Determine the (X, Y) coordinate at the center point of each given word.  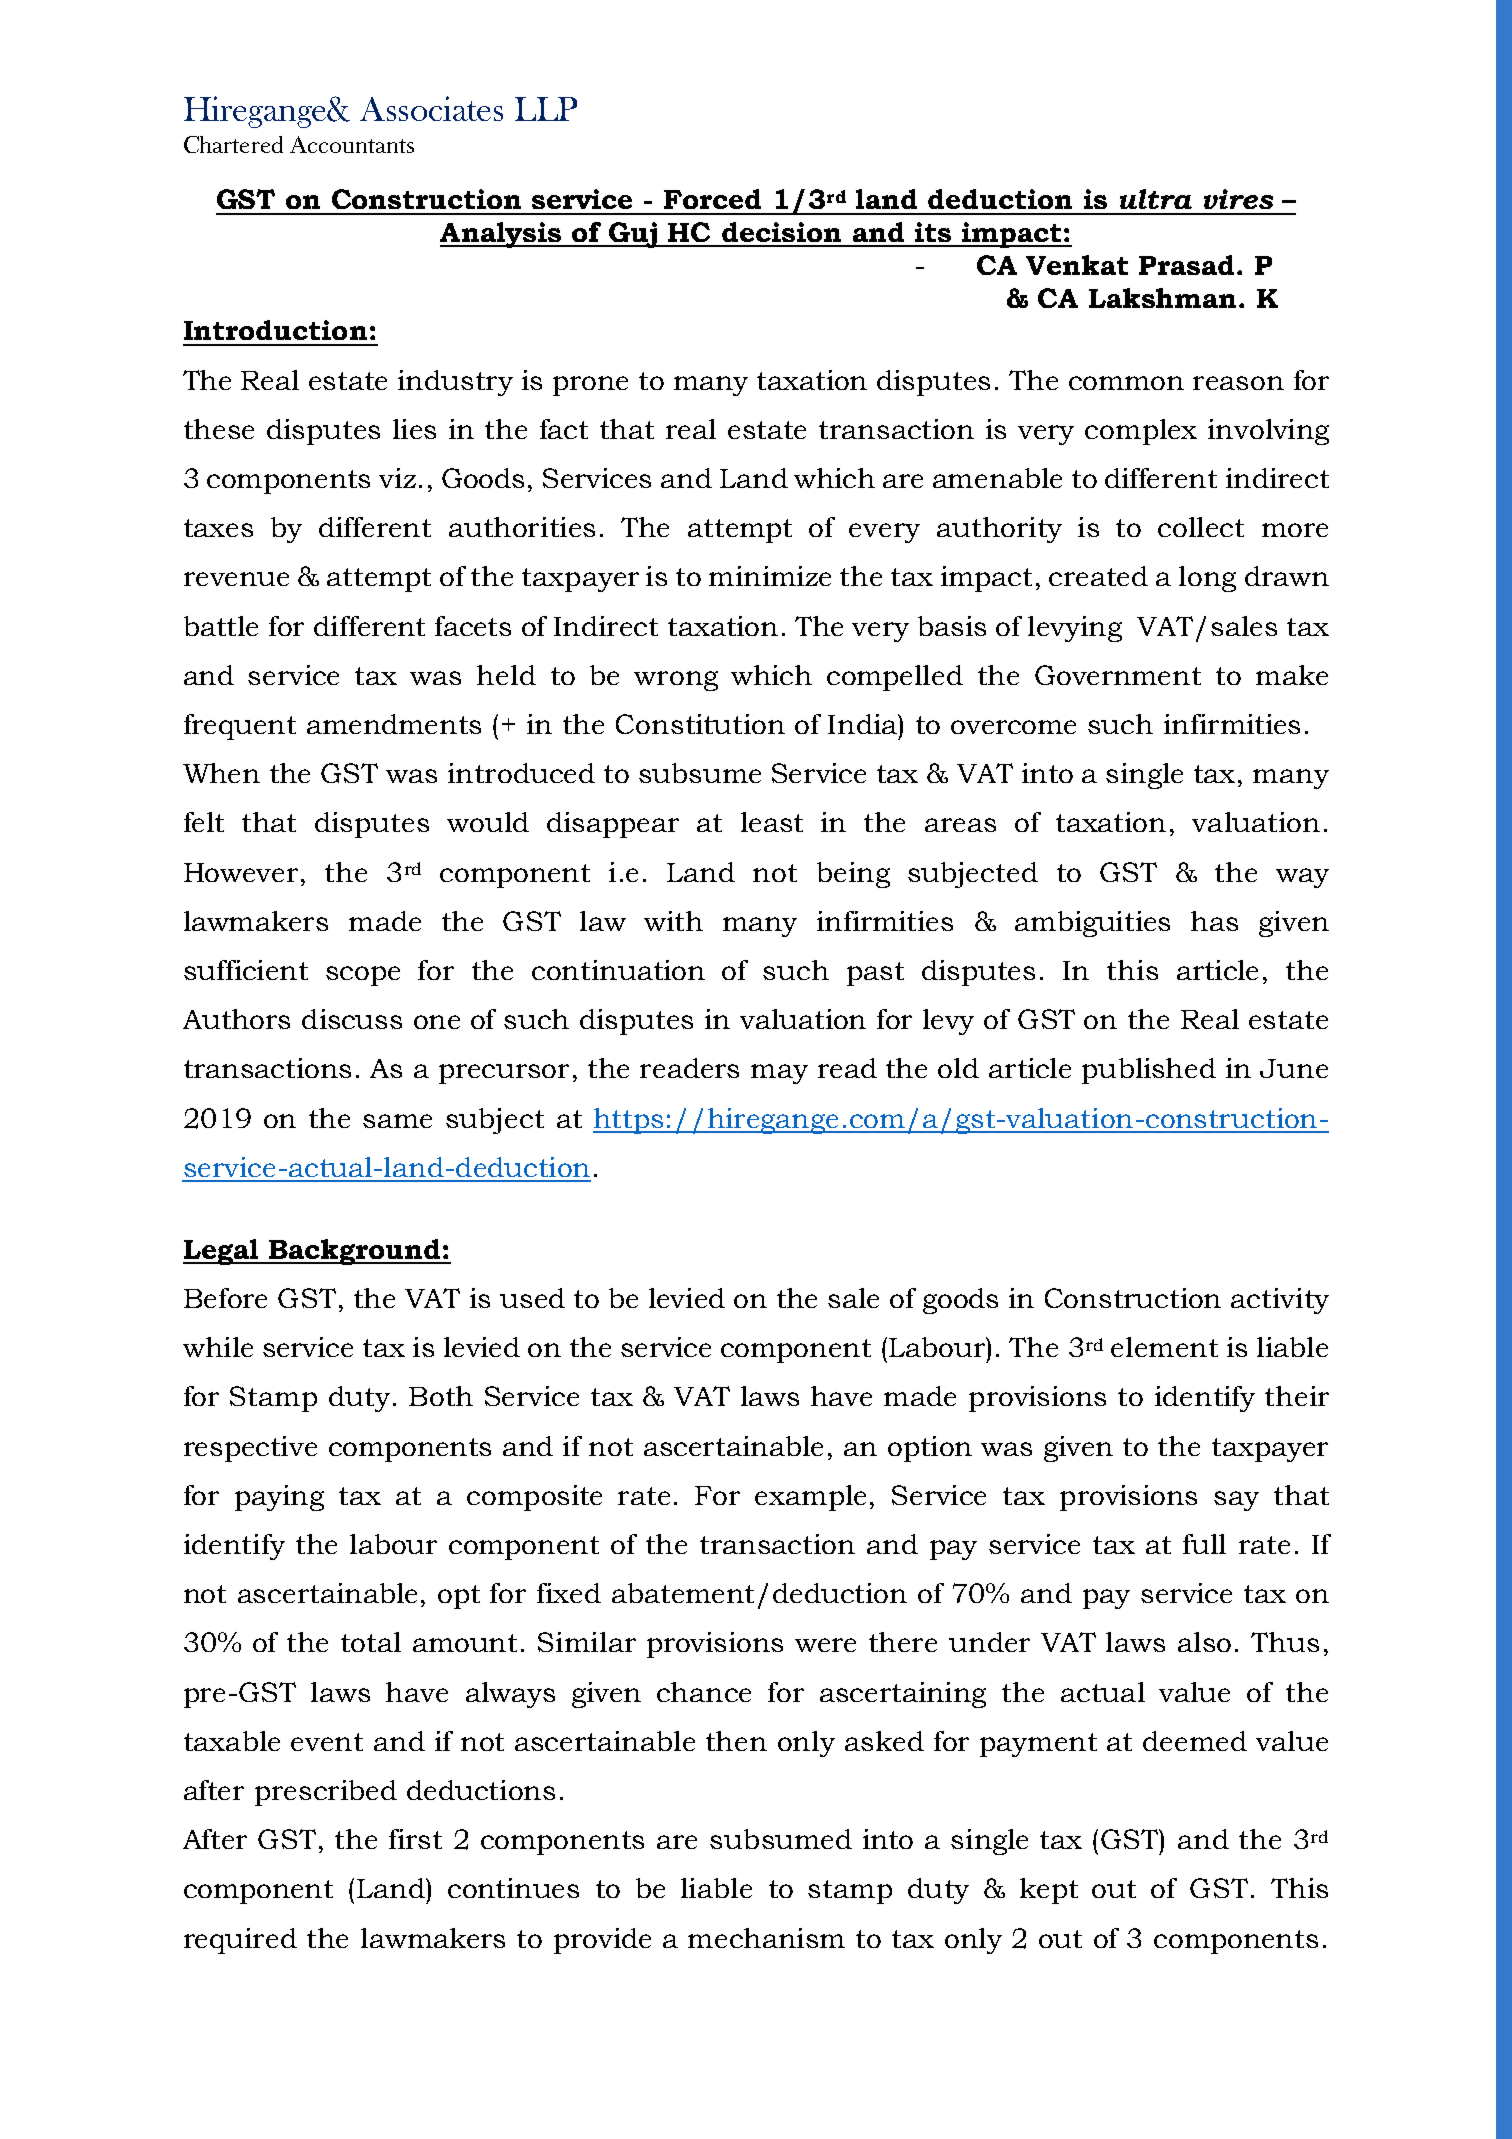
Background (355, 1252)
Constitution (700, 724)
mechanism (766, 1938)
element (1164, 1347)
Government (1118, 675)
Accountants (352, 144)
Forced (712, 199)
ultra (1156, 199)
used (532, 1298)
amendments (394, 724)
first (415, 1839)
